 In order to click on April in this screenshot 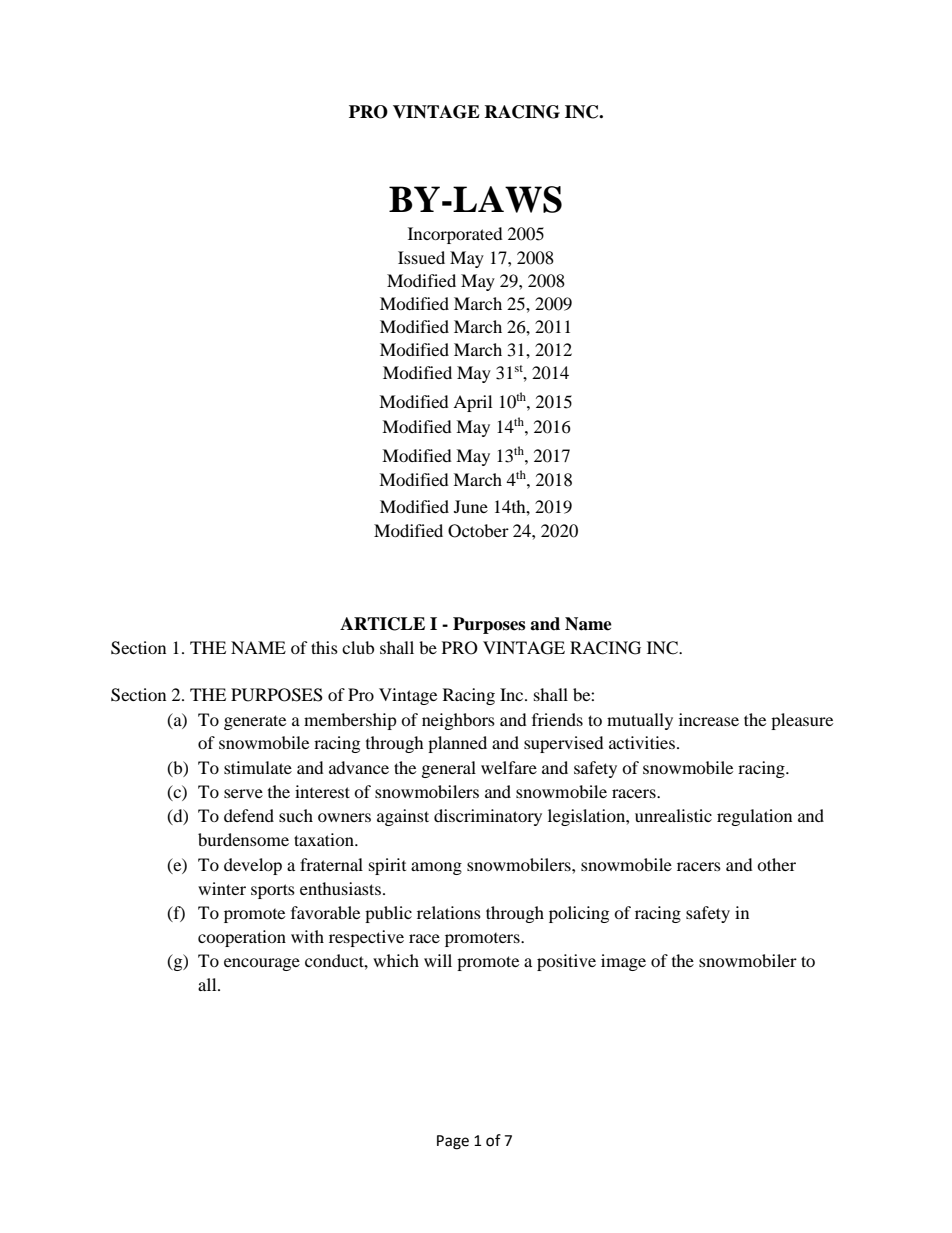, I will do `click(472, 403)`.
